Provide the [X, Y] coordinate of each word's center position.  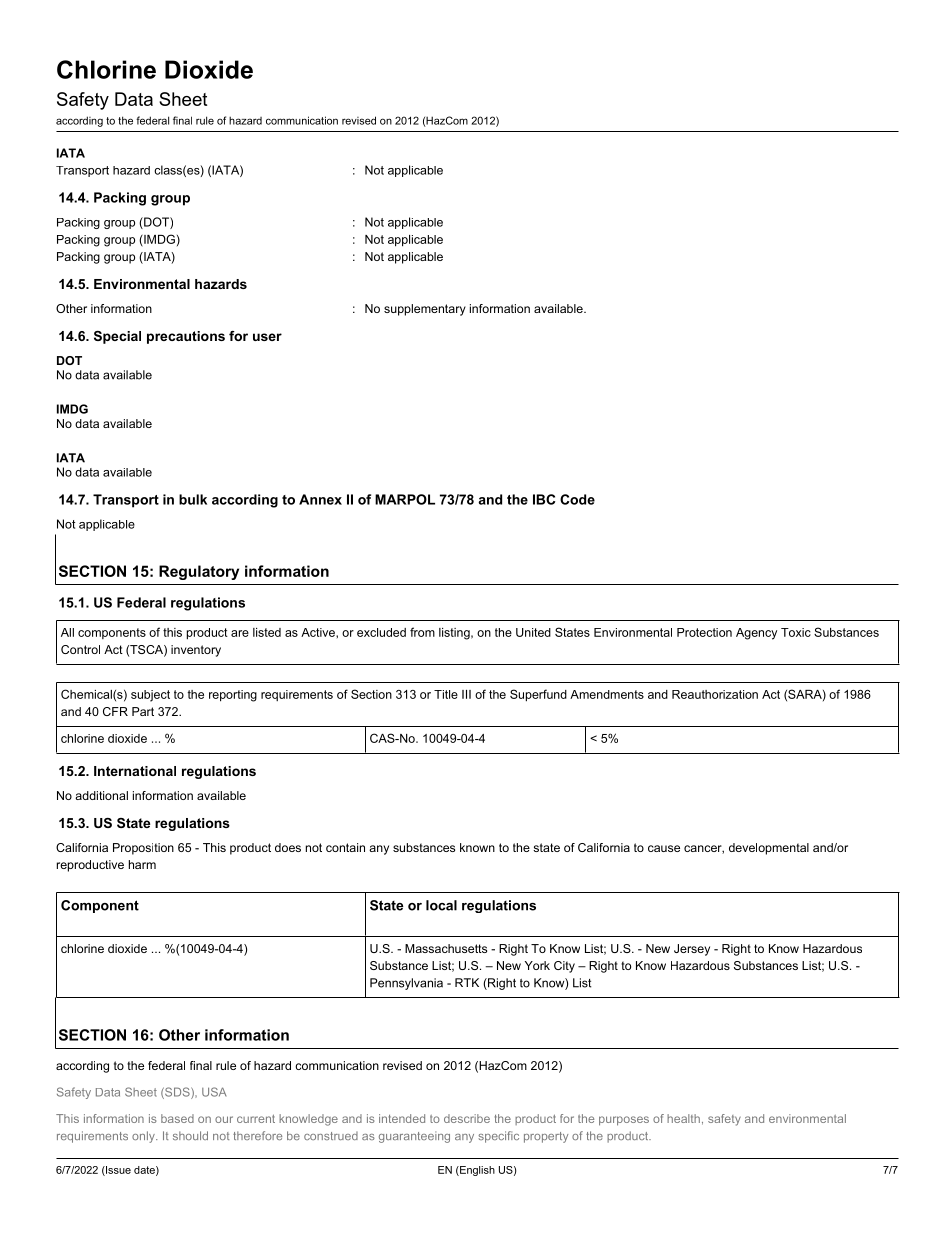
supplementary [425, 310]
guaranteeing [414, 1137]
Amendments [607, 694]
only [144, 1137]
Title [446, 694]
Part [143, 711]
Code [577, 499]
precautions [186, 337]
